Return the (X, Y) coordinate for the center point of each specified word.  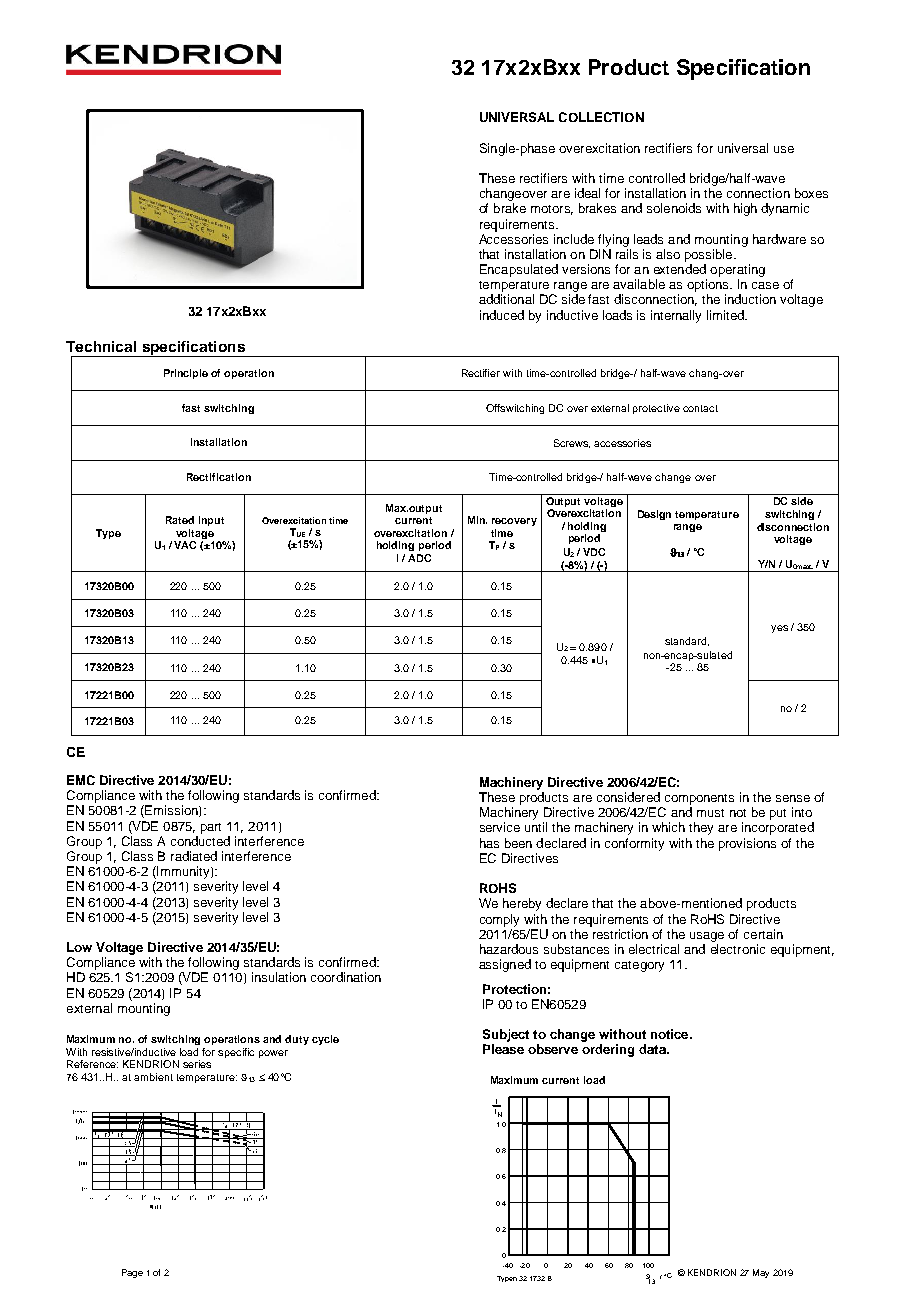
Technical (101, 346)
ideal (587, 193)
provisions (747, 844)
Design (654, 515)
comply (499, 920)
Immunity (183, 872)
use (784, 149)
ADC (419, 558)
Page (132, 1273)
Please (503, 1049)
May (761, 1273)
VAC (185, 545)
